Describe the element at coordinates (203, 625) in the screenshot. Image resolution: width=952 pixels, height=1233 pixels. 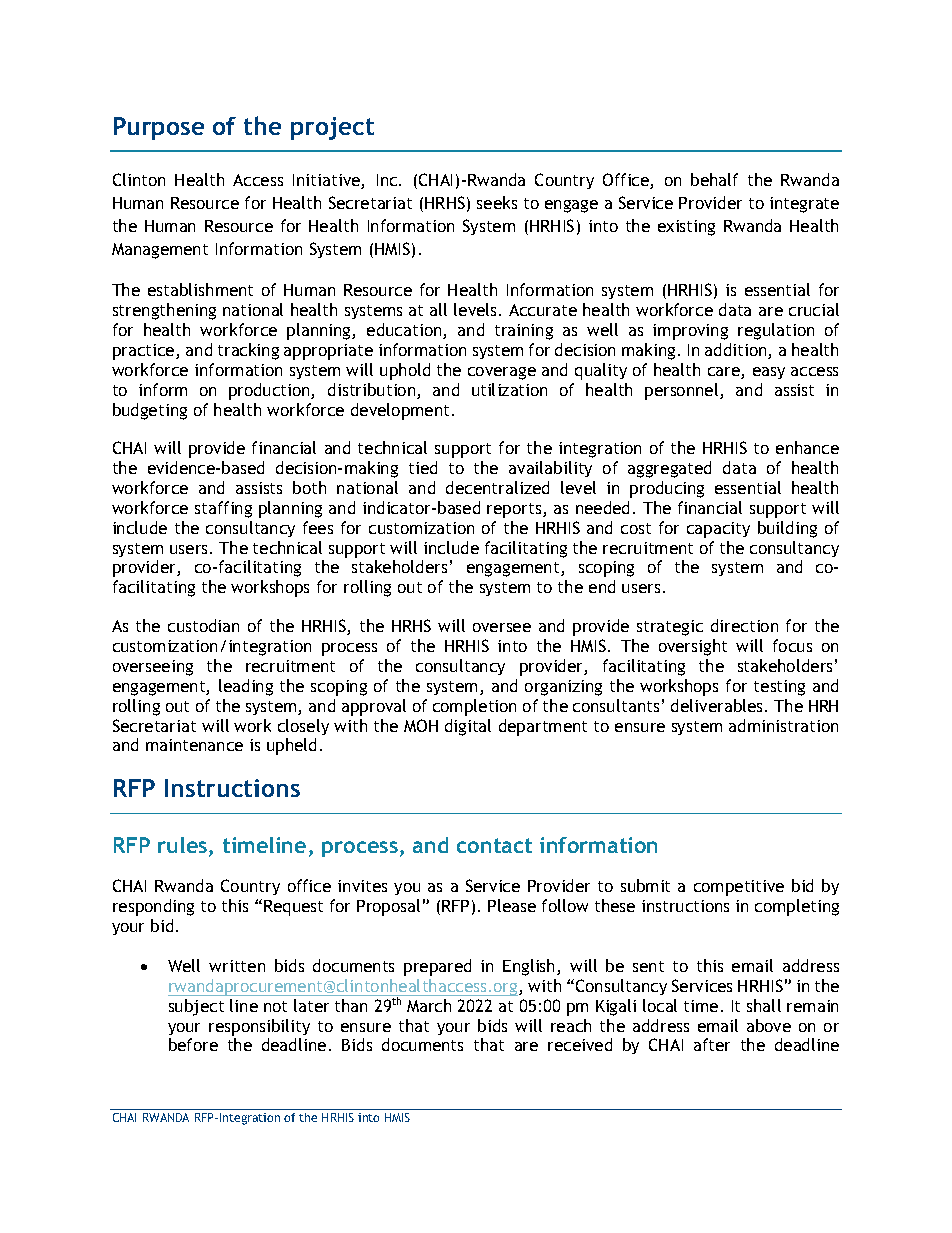
I see `custodian` at that location.
